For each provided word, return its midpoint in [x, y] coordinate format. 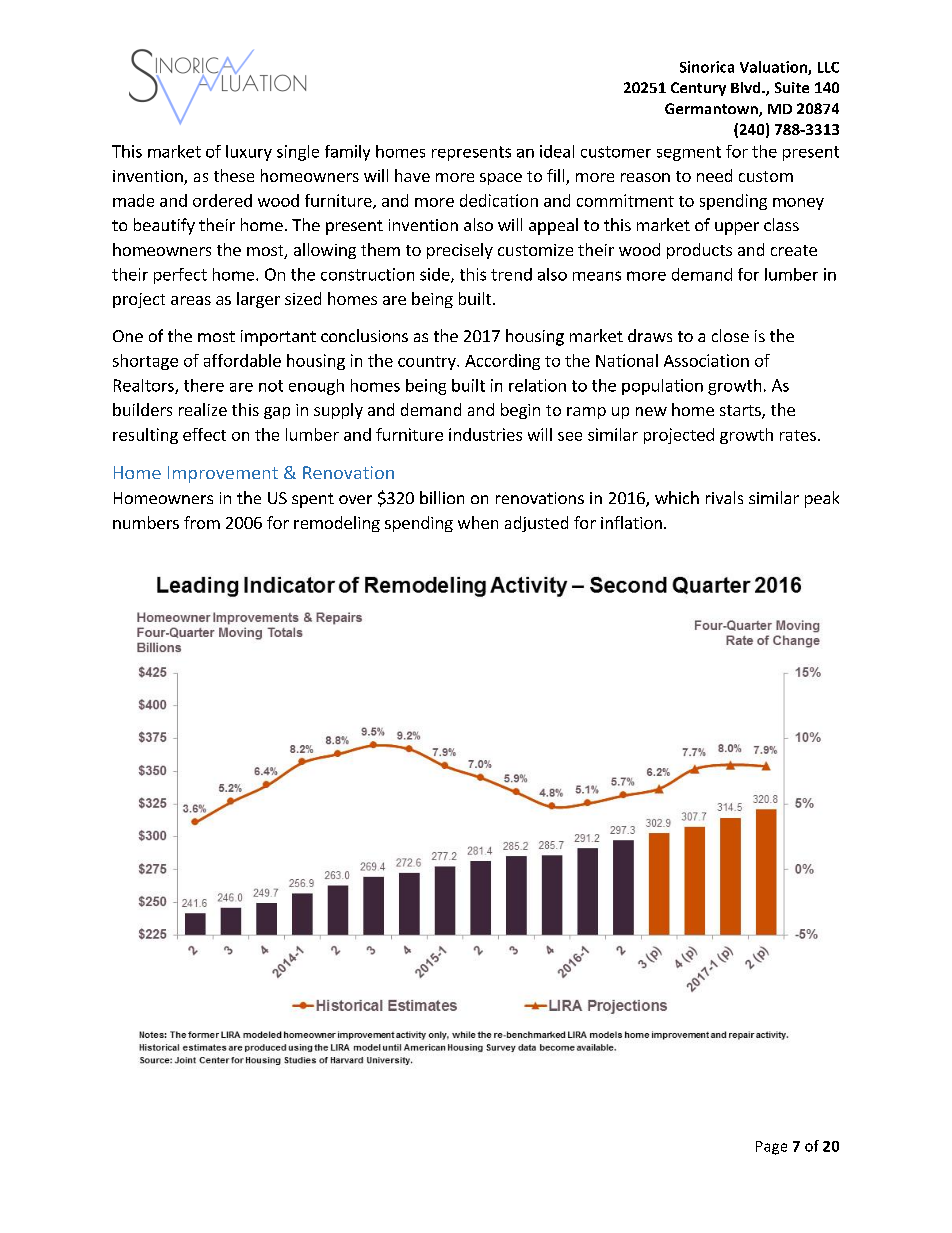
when [478, 522]
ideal [557, 151]
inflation [631, 522]
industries [485, 434]
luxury [249, 153]
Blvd [747, 87]
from [202, 522]
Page [771, 1148]
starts [741, 412]
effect [204, 434]
